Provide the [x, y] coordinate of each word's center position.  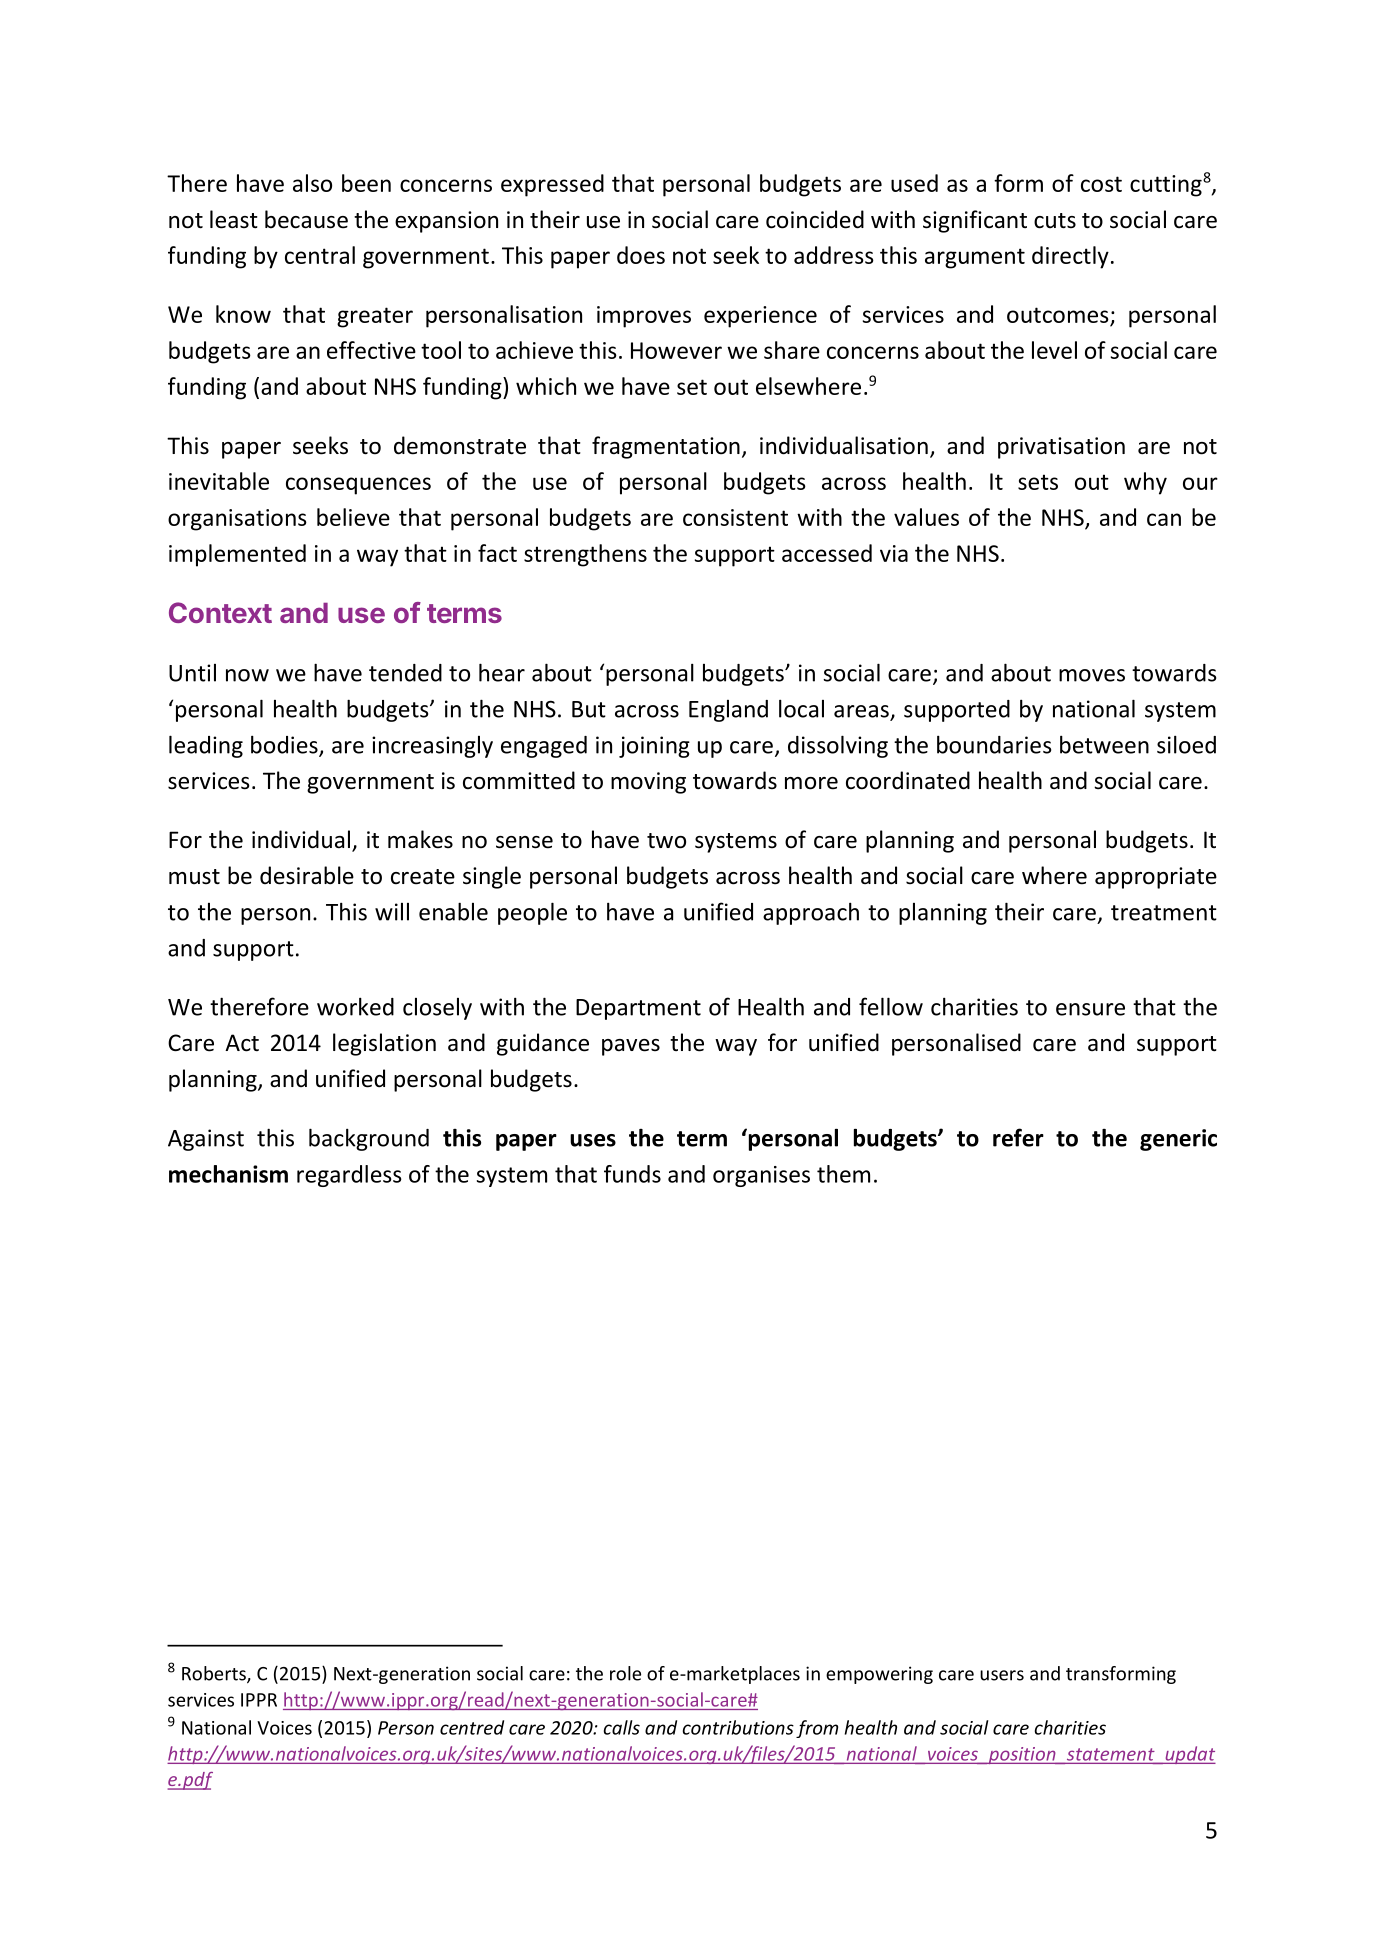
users [1002, 1675]
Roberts [215, 1674]
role [625, 1673]
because [306, 219]
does [641, 255]
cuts [1055, 221]
